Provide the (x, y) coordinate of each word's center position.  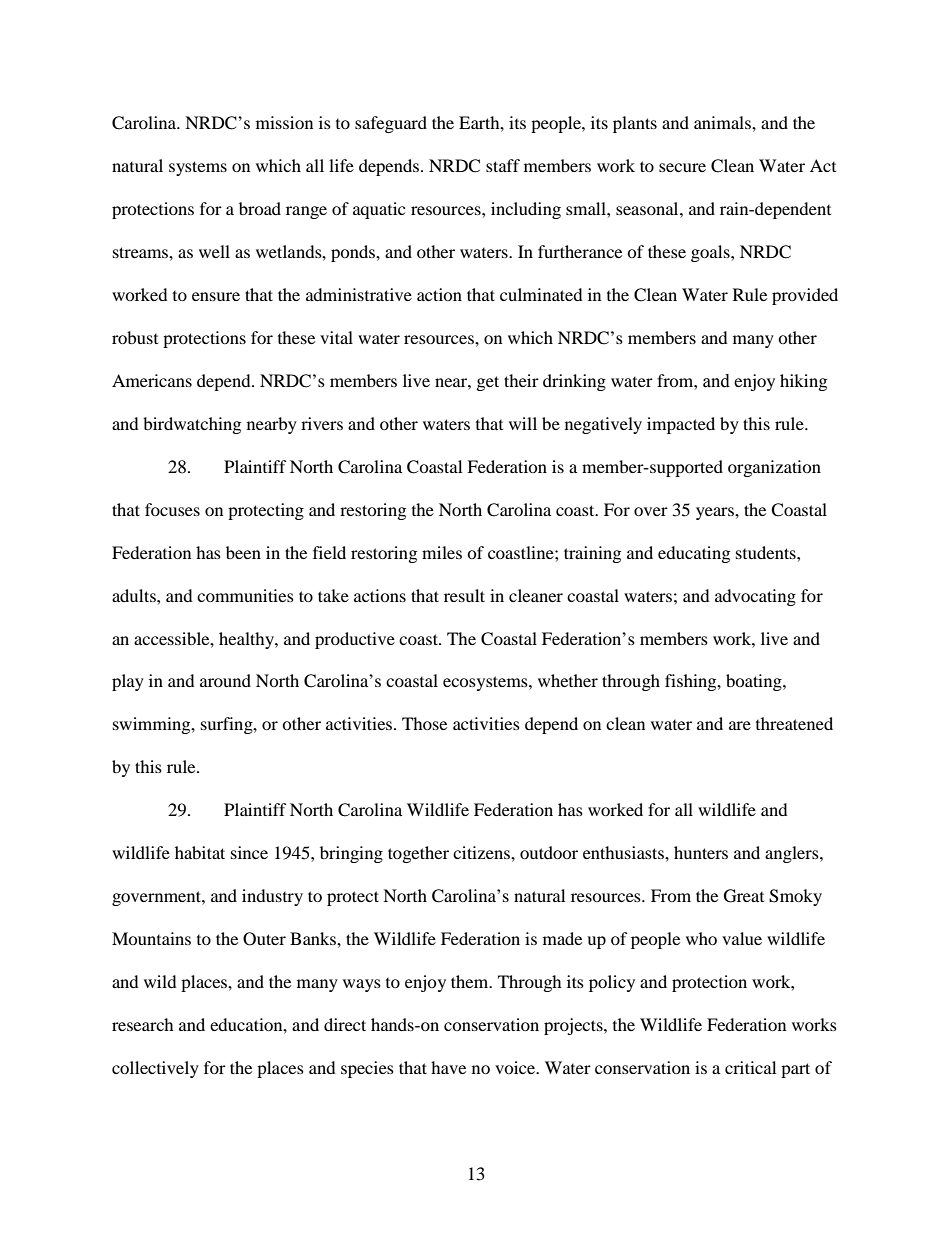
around (225, 680)
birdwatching (192, 425)
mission (284, 122)
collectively (155, 1069)
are (740, 725)
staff (503, 165)
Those (424, 723)
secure (682, 167)
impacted (681, 425)
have (448, 1067)
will (523, 423)
